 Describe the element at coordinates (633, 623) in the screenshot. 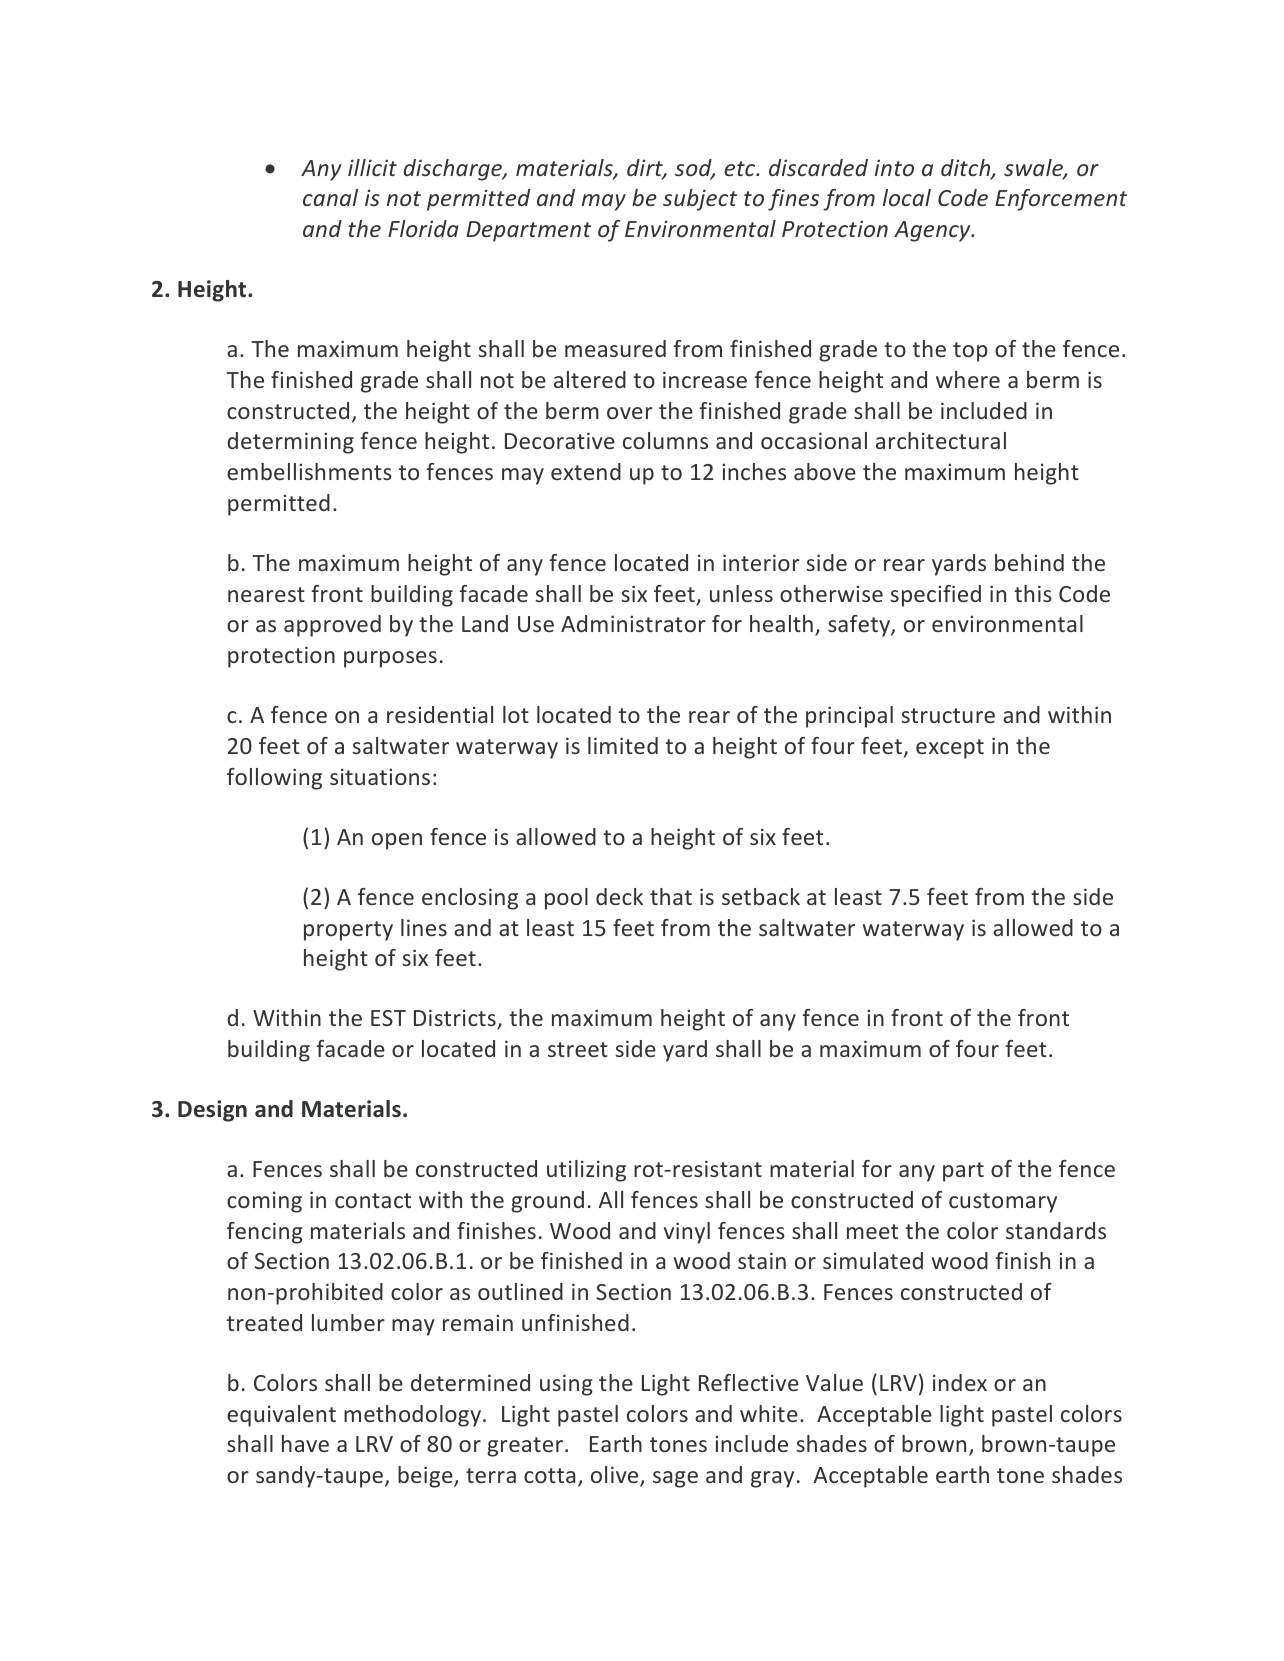

I see `Administrator` at that location.
